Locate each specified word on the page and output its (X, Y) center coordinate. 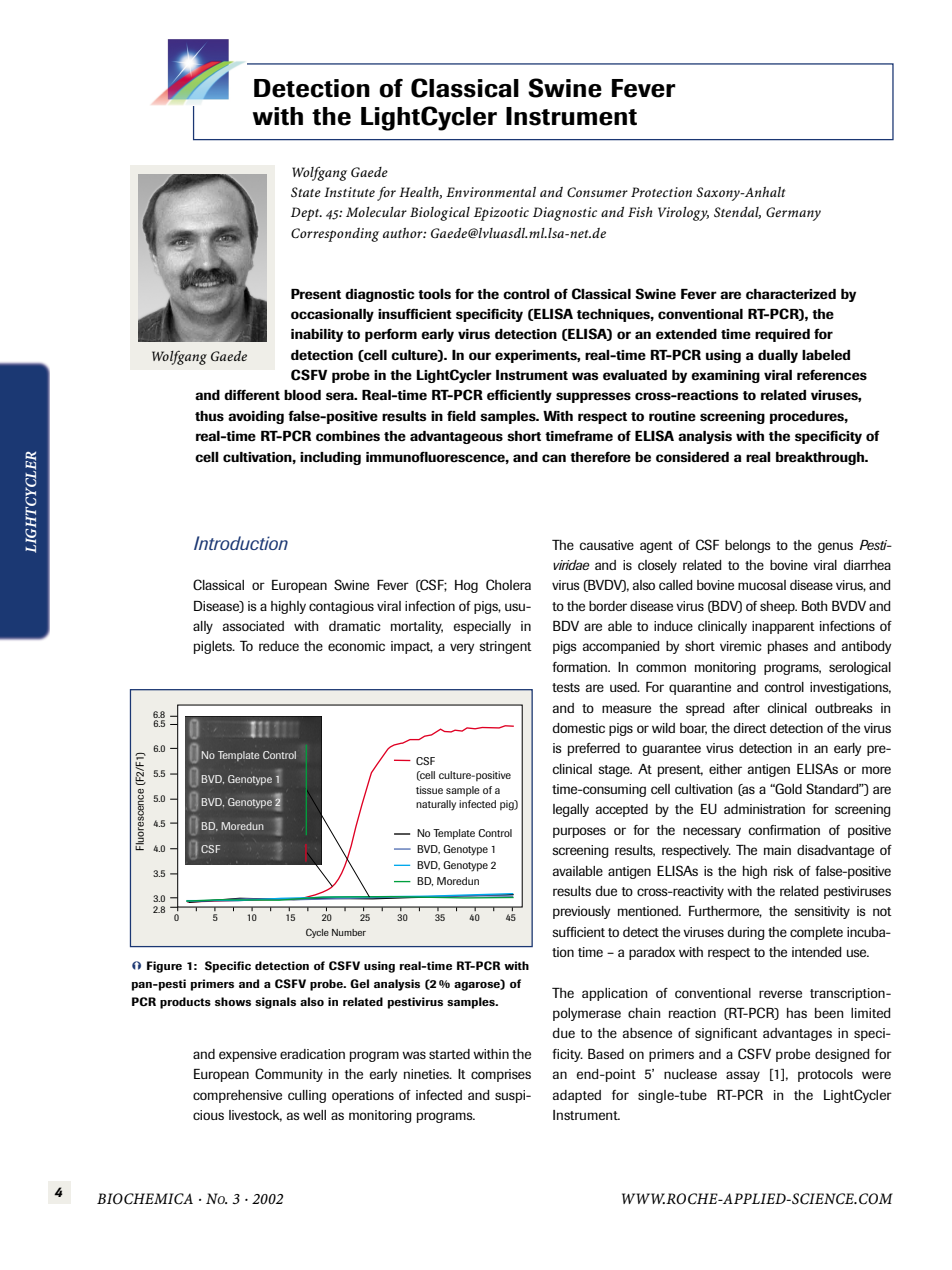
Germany (793, 214)
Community (289, 1075)
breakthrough (821, 458)
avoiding (256, 417)
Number (349, 932)
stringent (505, 647)
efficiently (519, 396)
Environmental (491, 192)
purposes (579, 832)
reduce (279, 646)
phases (788, 647)
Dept (306, 214)
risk (784, 871)
